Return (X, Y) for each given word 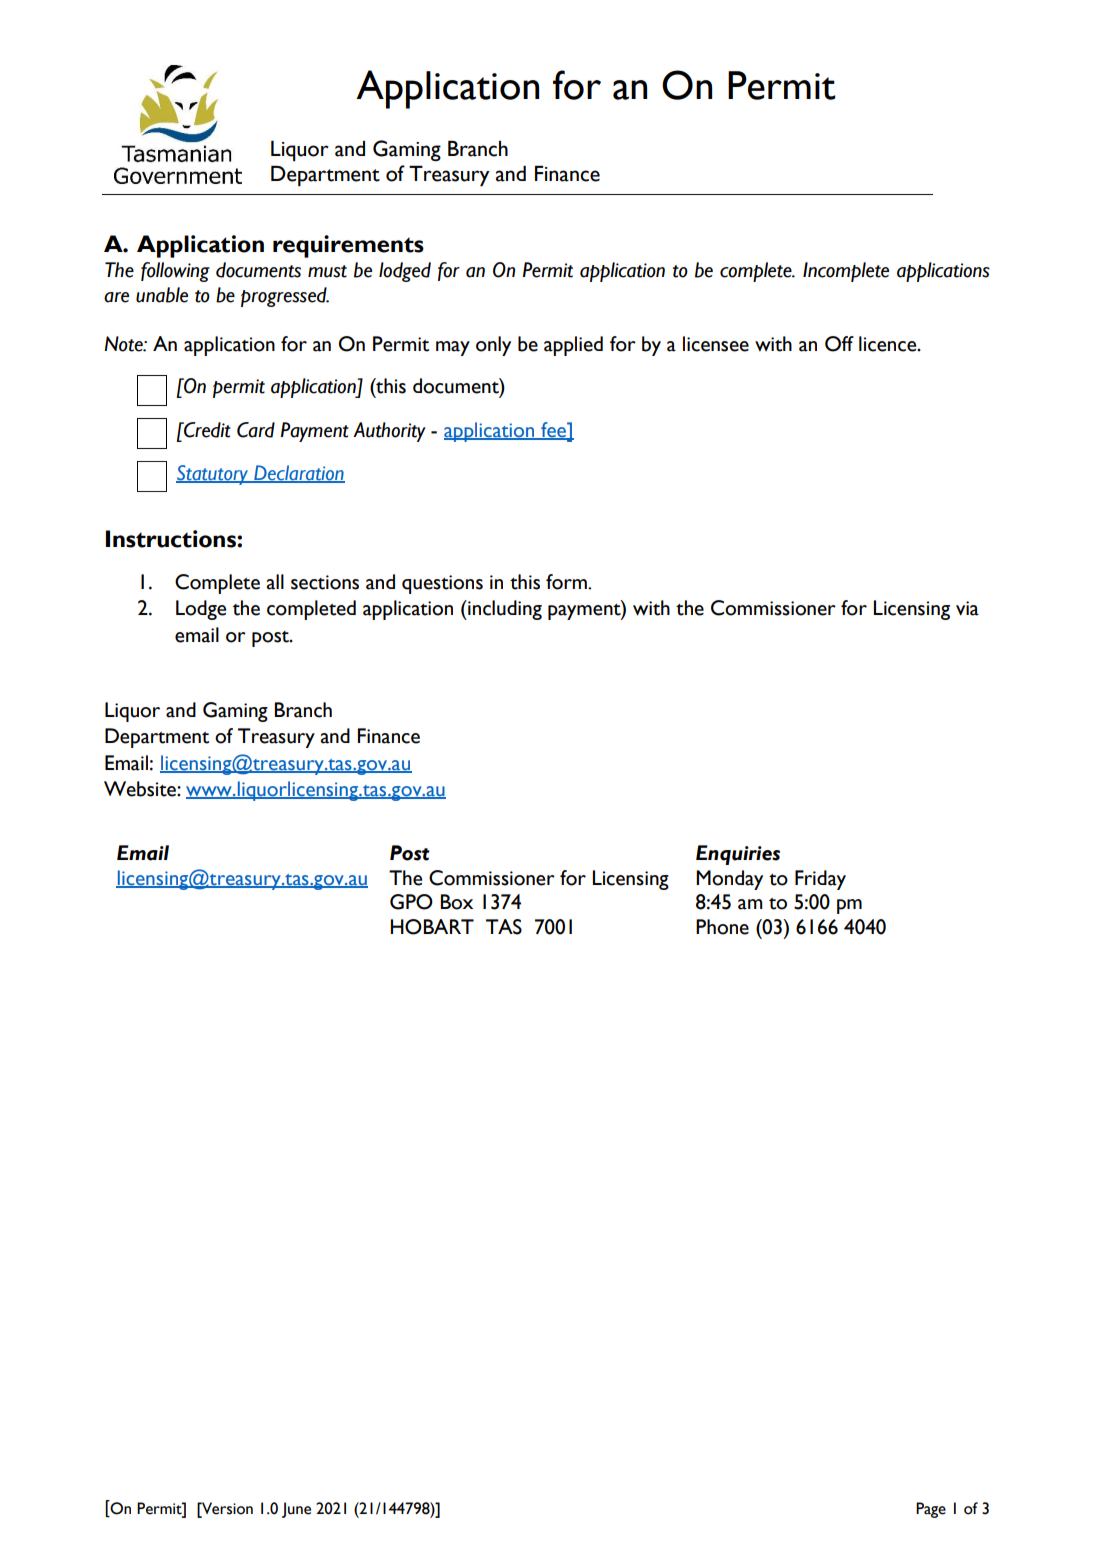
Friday (820, 880)
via (967, 608)
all (275, 582)
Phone (722, 927)
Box (457, 902)
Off (839, 344)
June (296, 1510)
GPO (411, 902)
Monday (729, 880)
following (175, 272)
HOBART (432, 927)
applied (573, 346)
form (567, 582)
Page (931, 1510)
